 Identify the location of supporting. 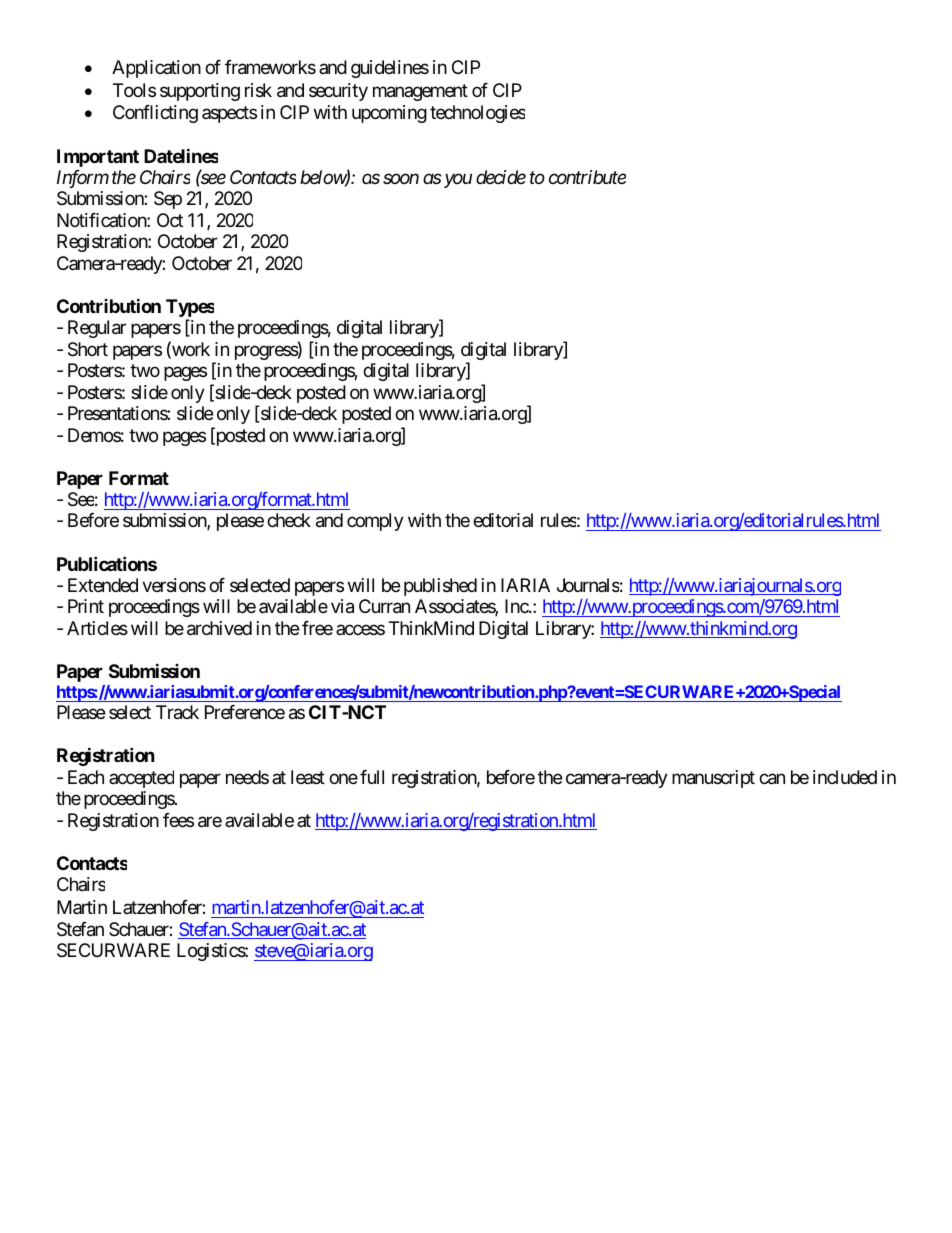
(200, 92).
